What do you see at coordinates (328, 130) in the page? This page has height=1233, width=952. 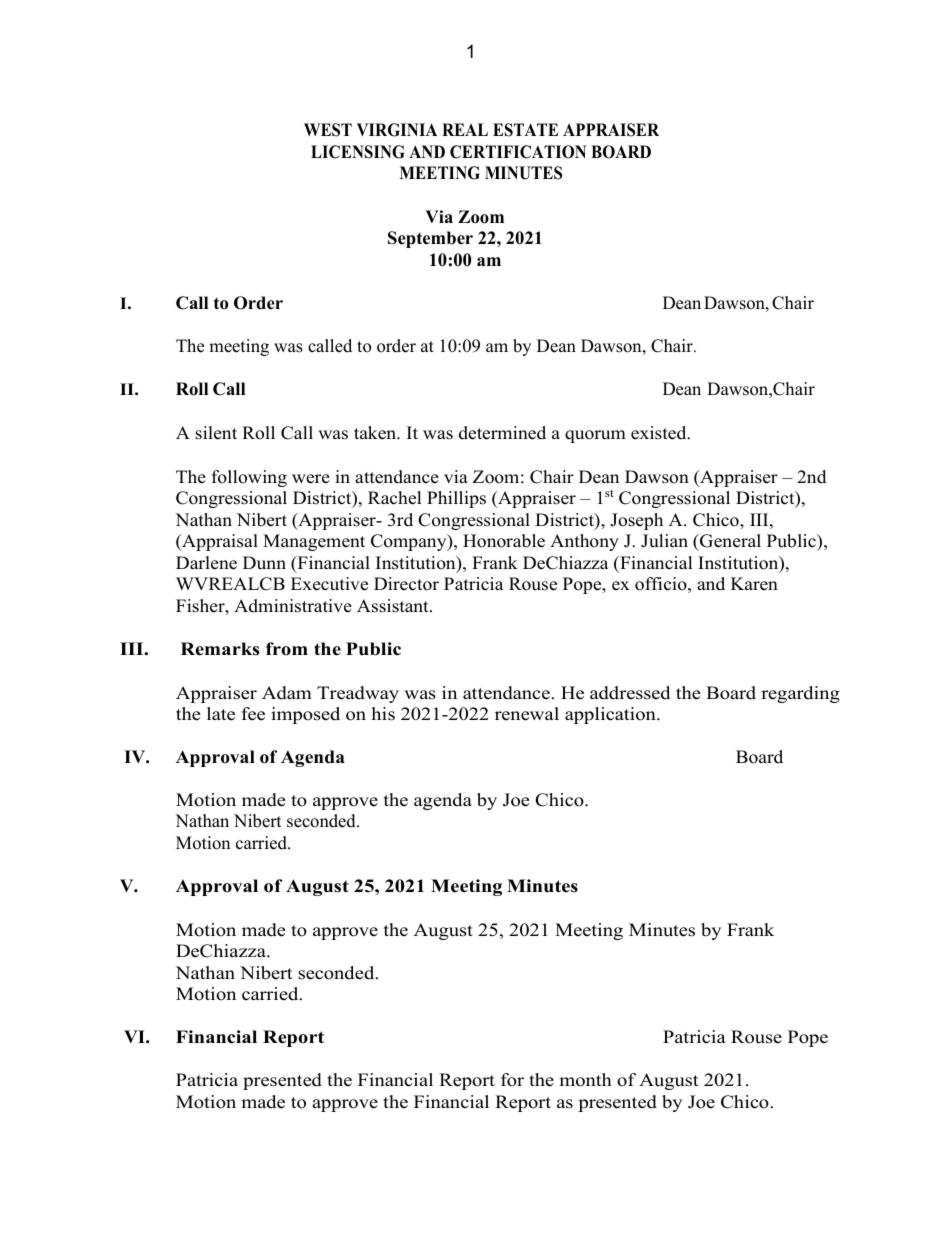 I see `WEST` at bounding box center [328, 130].
